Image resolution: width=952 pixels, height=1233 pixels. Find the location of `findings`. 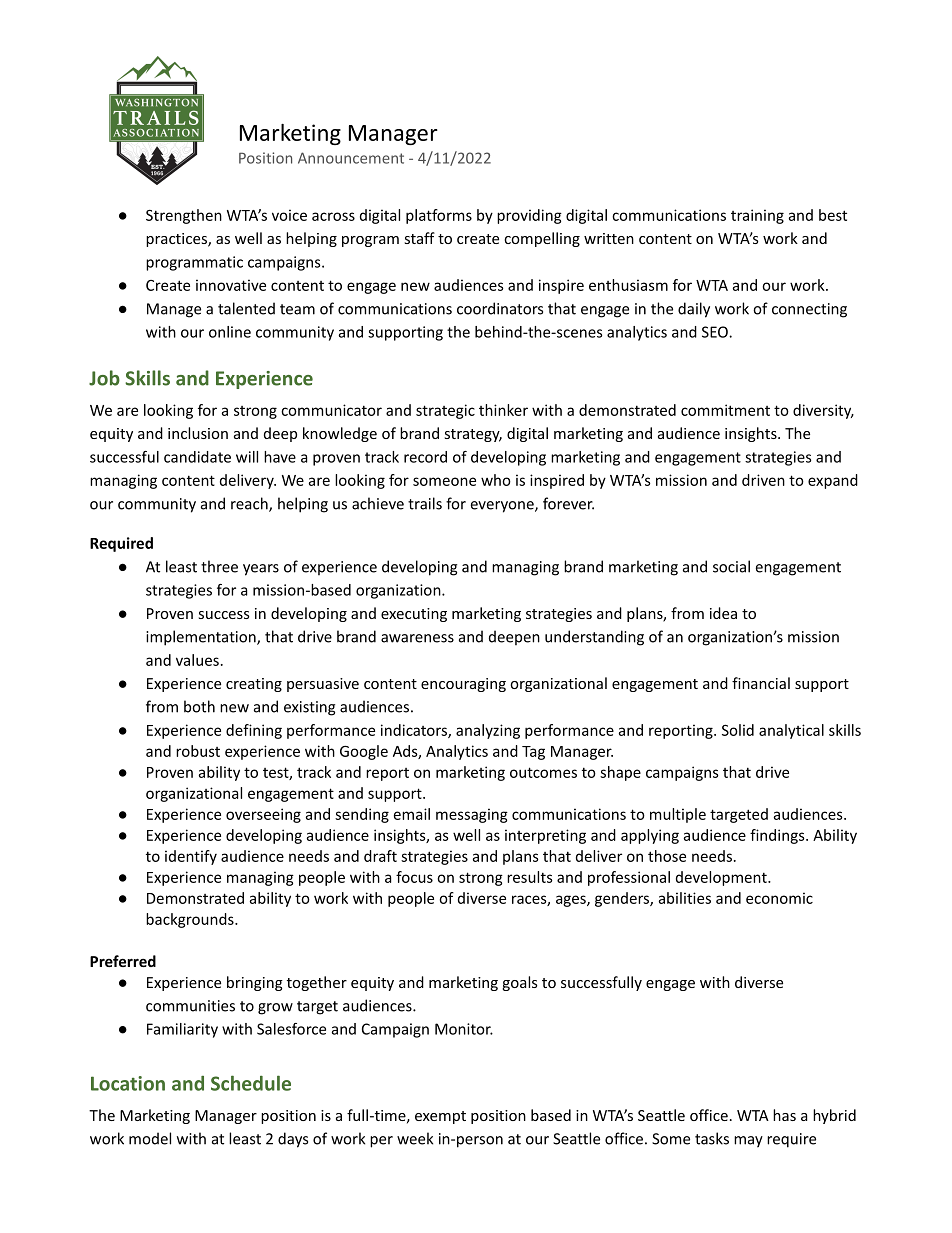

findings is located at coordinates (778, 836).
